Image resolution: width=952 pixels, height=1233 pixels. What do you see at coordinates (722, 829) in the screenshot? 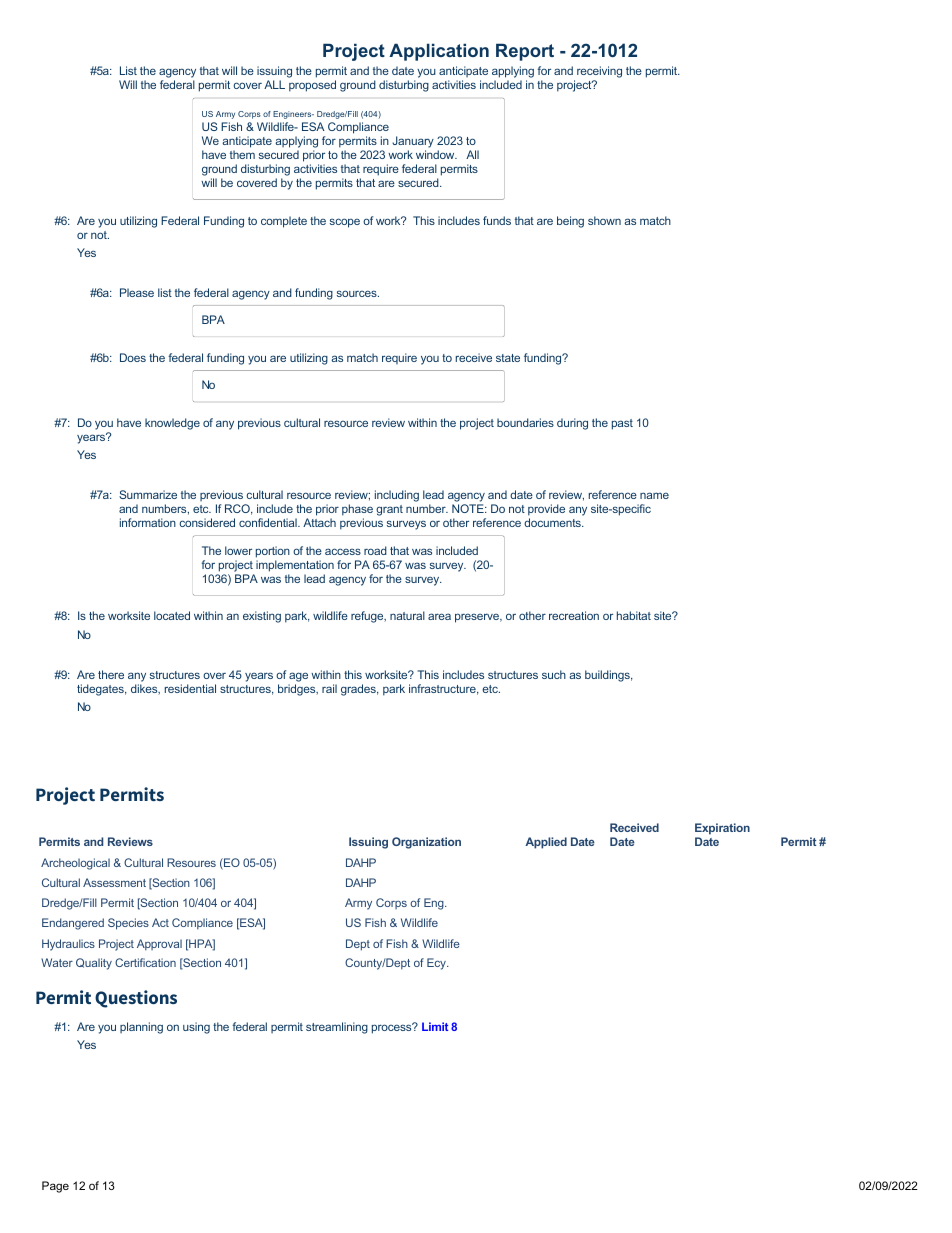
I see `Expiration` at bounding box center [722, 829].
